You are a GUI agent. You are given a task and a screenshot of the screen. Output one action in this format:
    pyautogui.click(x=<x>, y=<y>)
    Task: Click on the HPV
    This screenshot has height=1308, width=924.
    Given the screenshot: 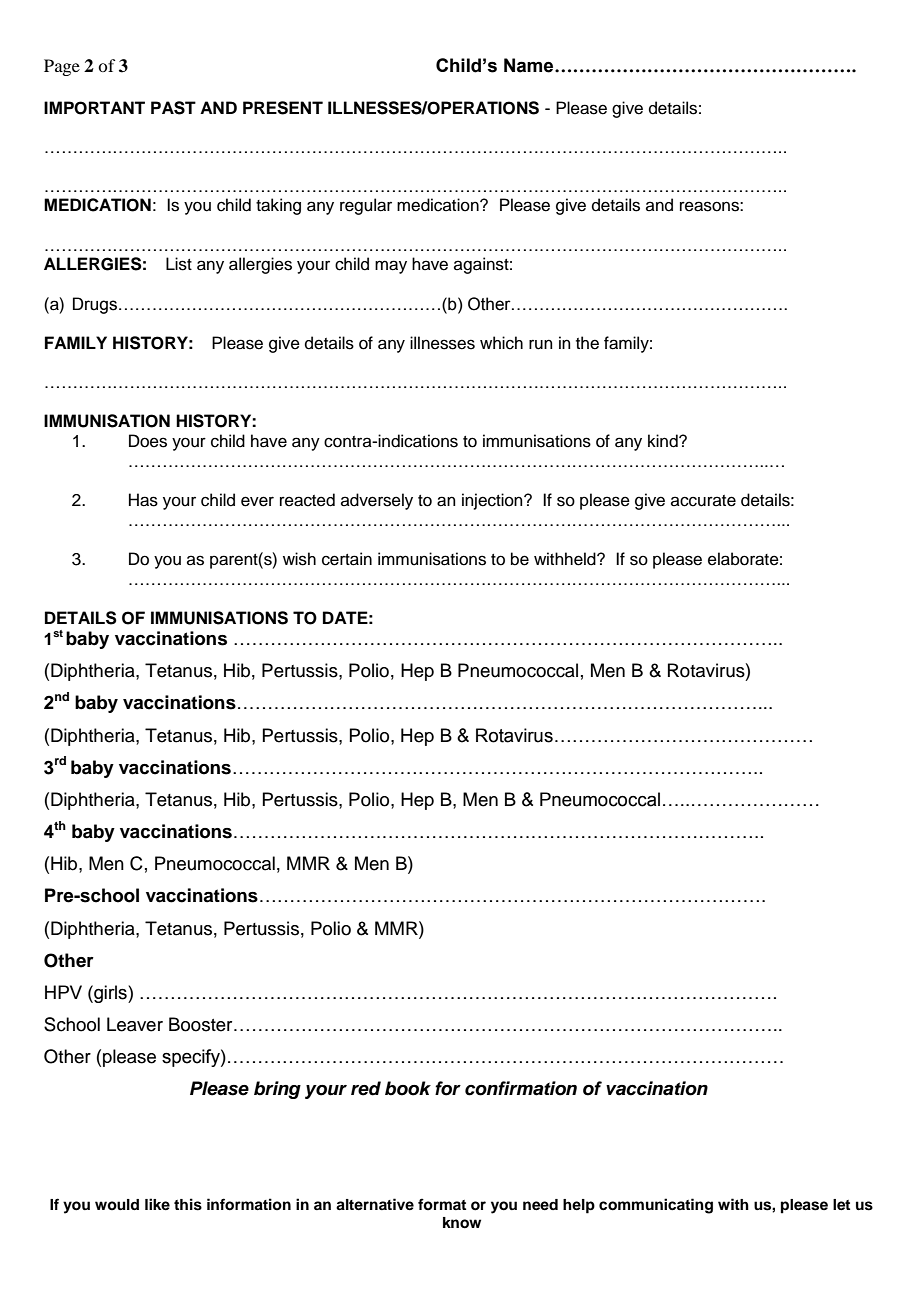 What is the action you would take?
    pyautogui.click(x=63, y=992)
